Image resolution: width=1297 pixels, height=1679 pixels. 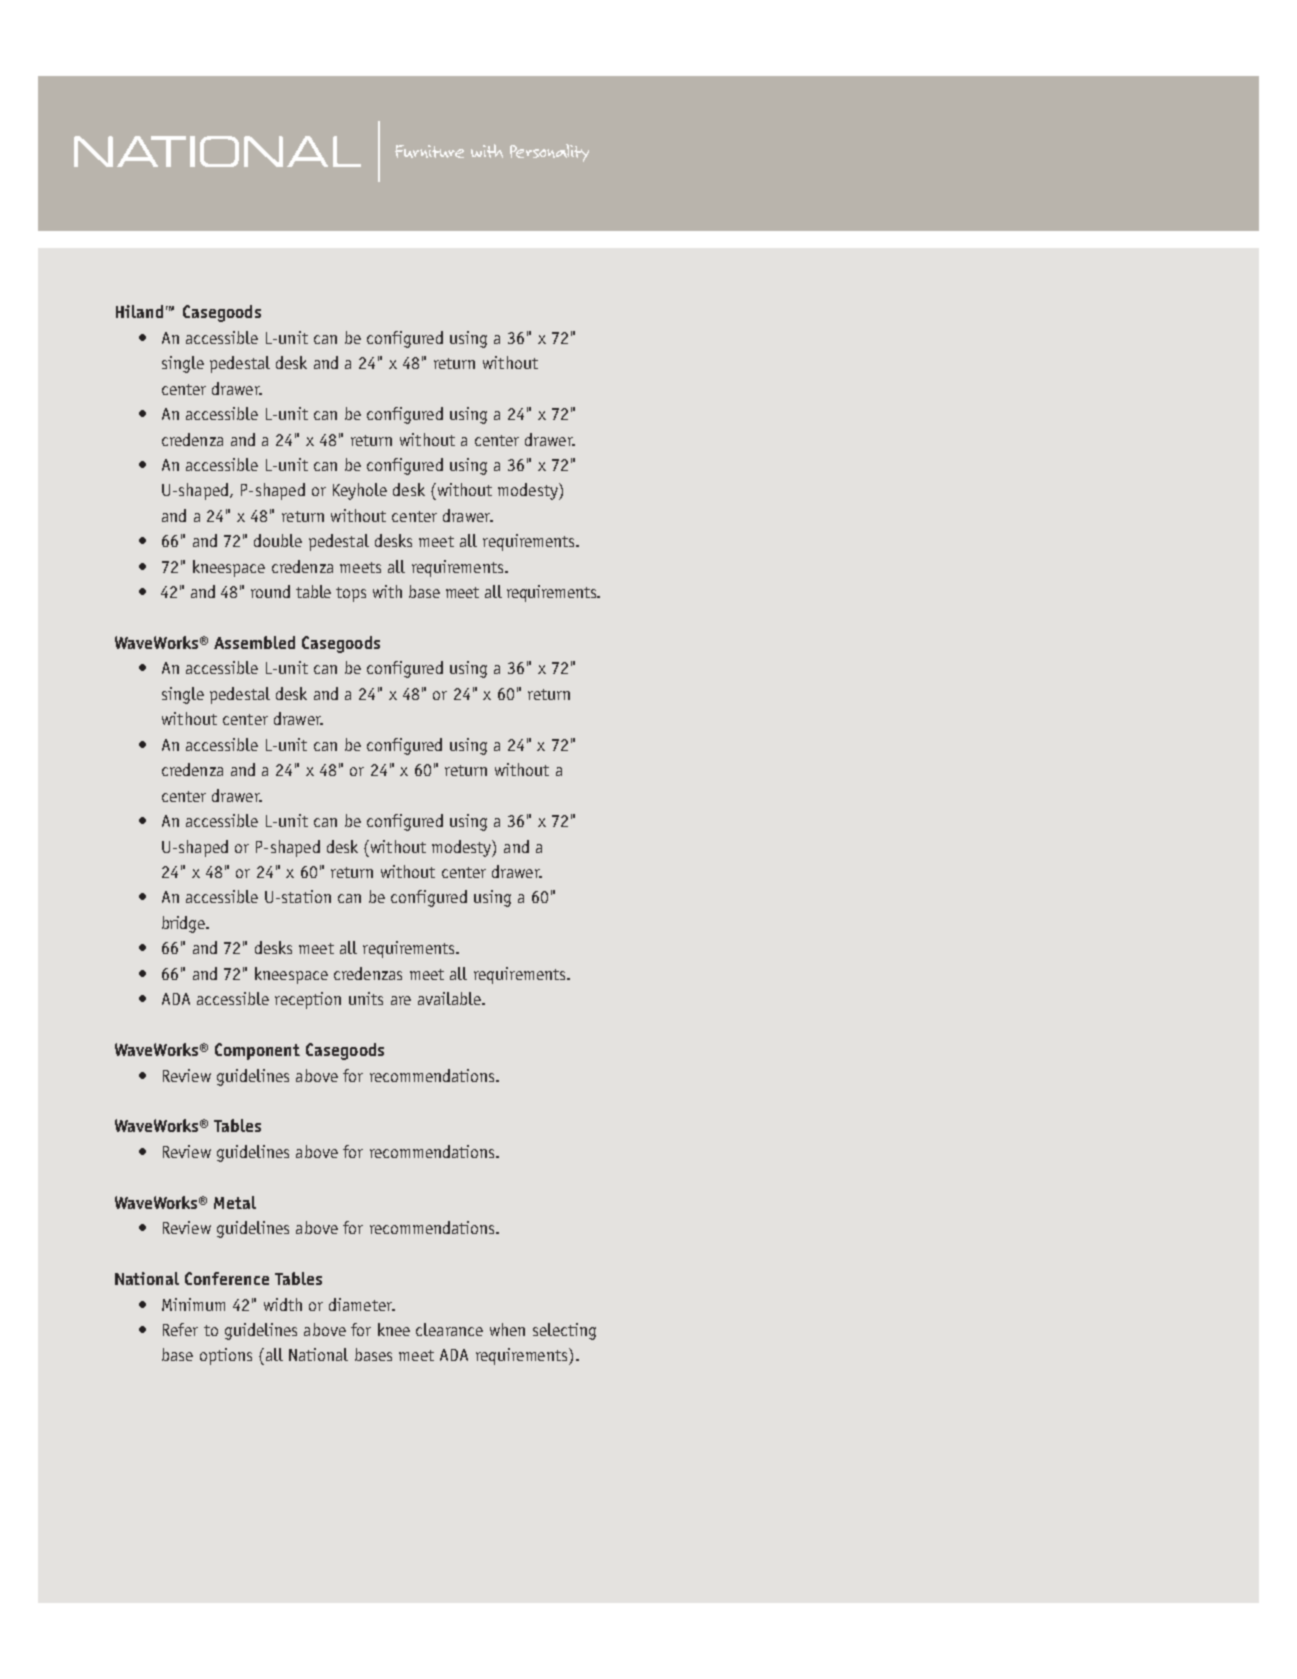 What do you see at coordinates (351, 594) in the screenshot?
I see `tops` at bounding box center [351, 594].
